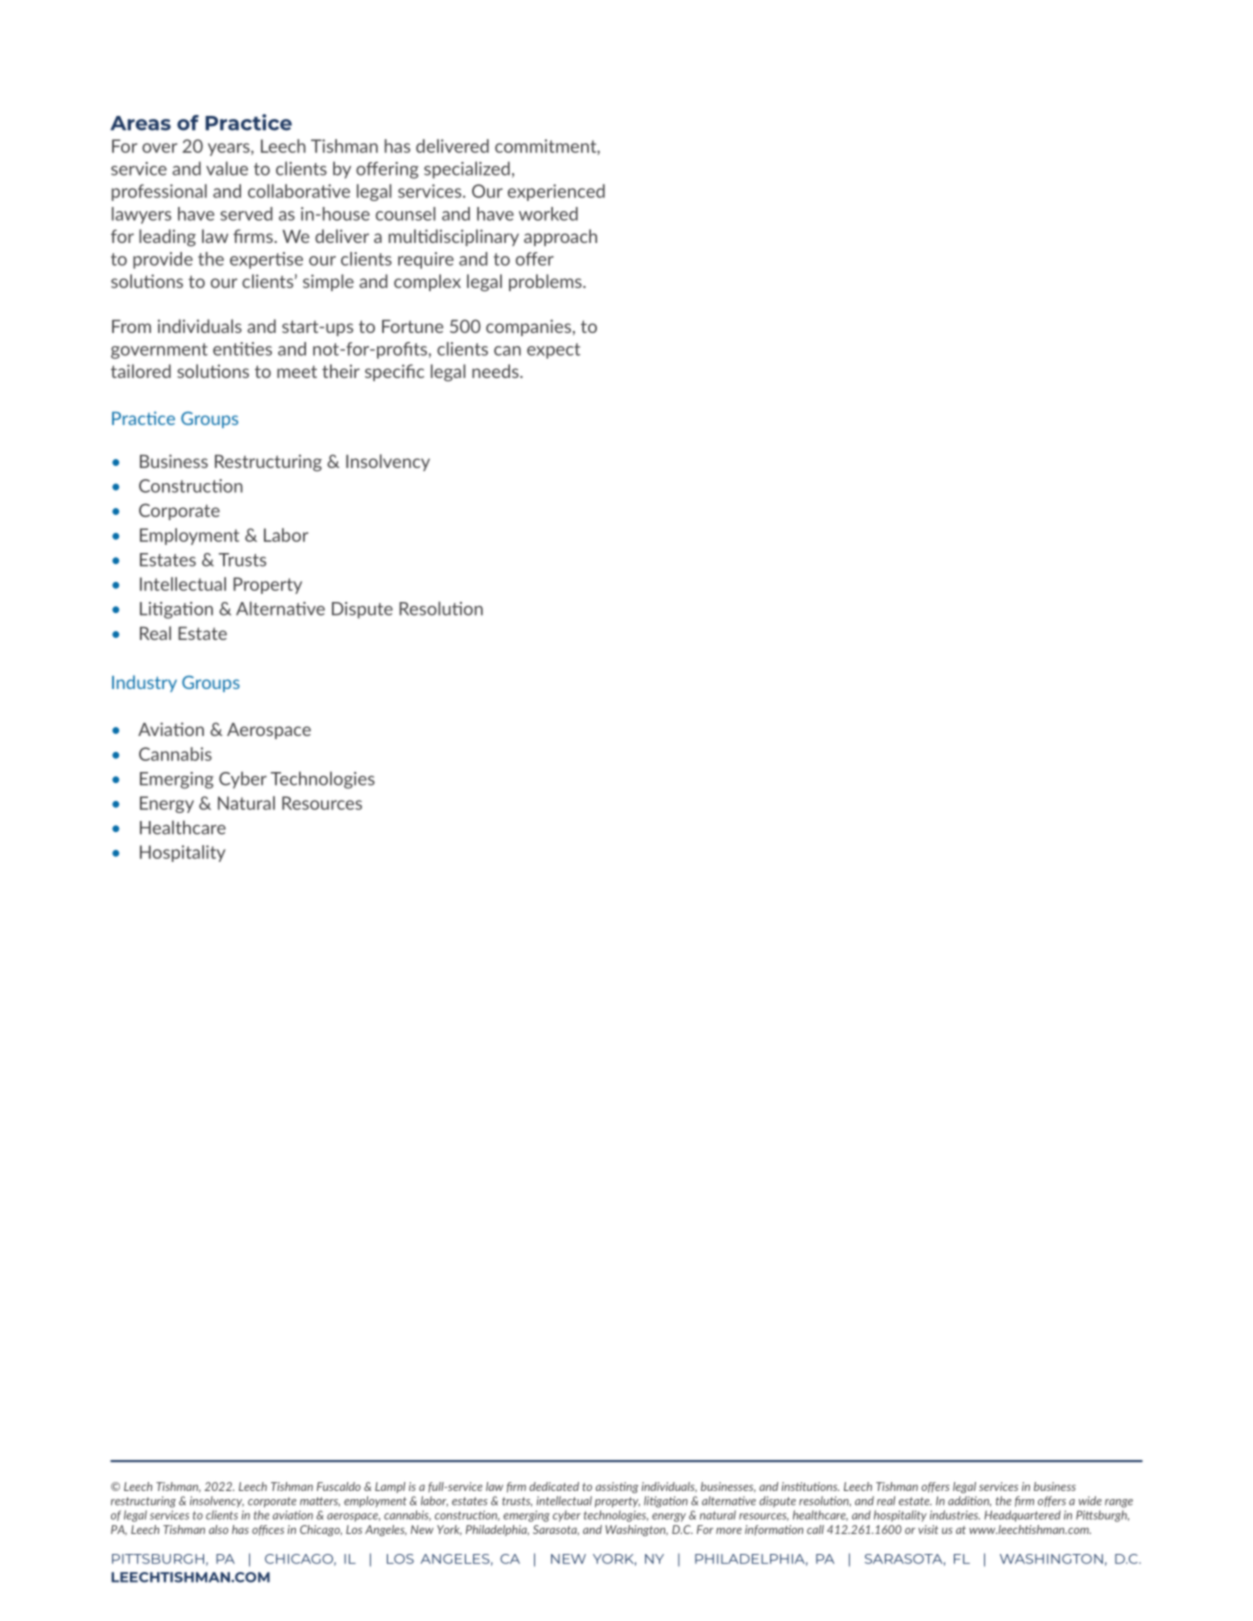 The height and width of the screenshot is (1621, 1253). What do you see at coordinates (617, 1487) in the screenshot?
I see `assisting` at bounding box center [617, 1487].
